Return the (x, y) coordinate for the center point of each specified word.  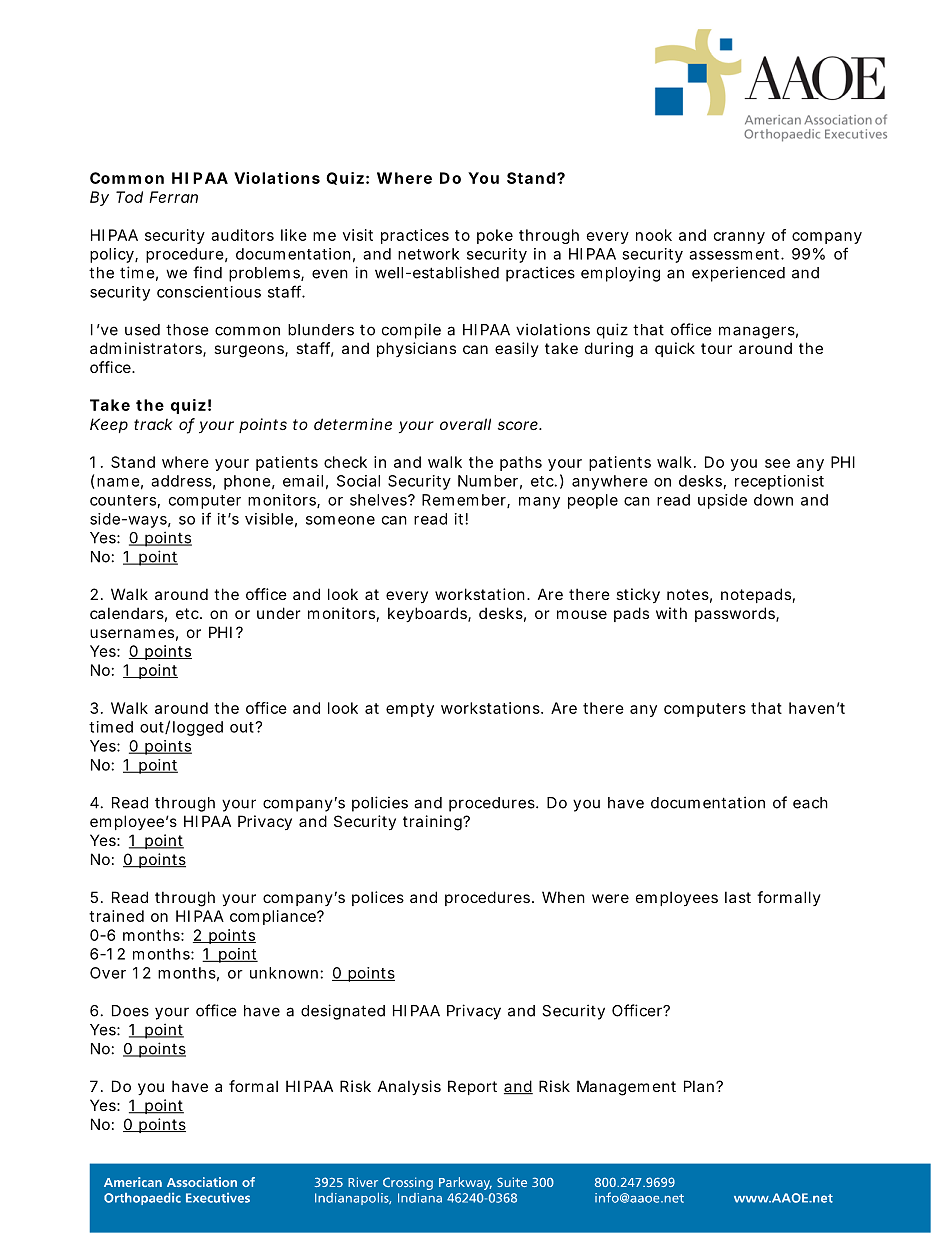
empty (410, 710)
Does (130, 1011)
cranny (739, 238)
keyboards (429, 614)
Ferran (173, 197)
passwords (737, 614)
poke (495, 236)
